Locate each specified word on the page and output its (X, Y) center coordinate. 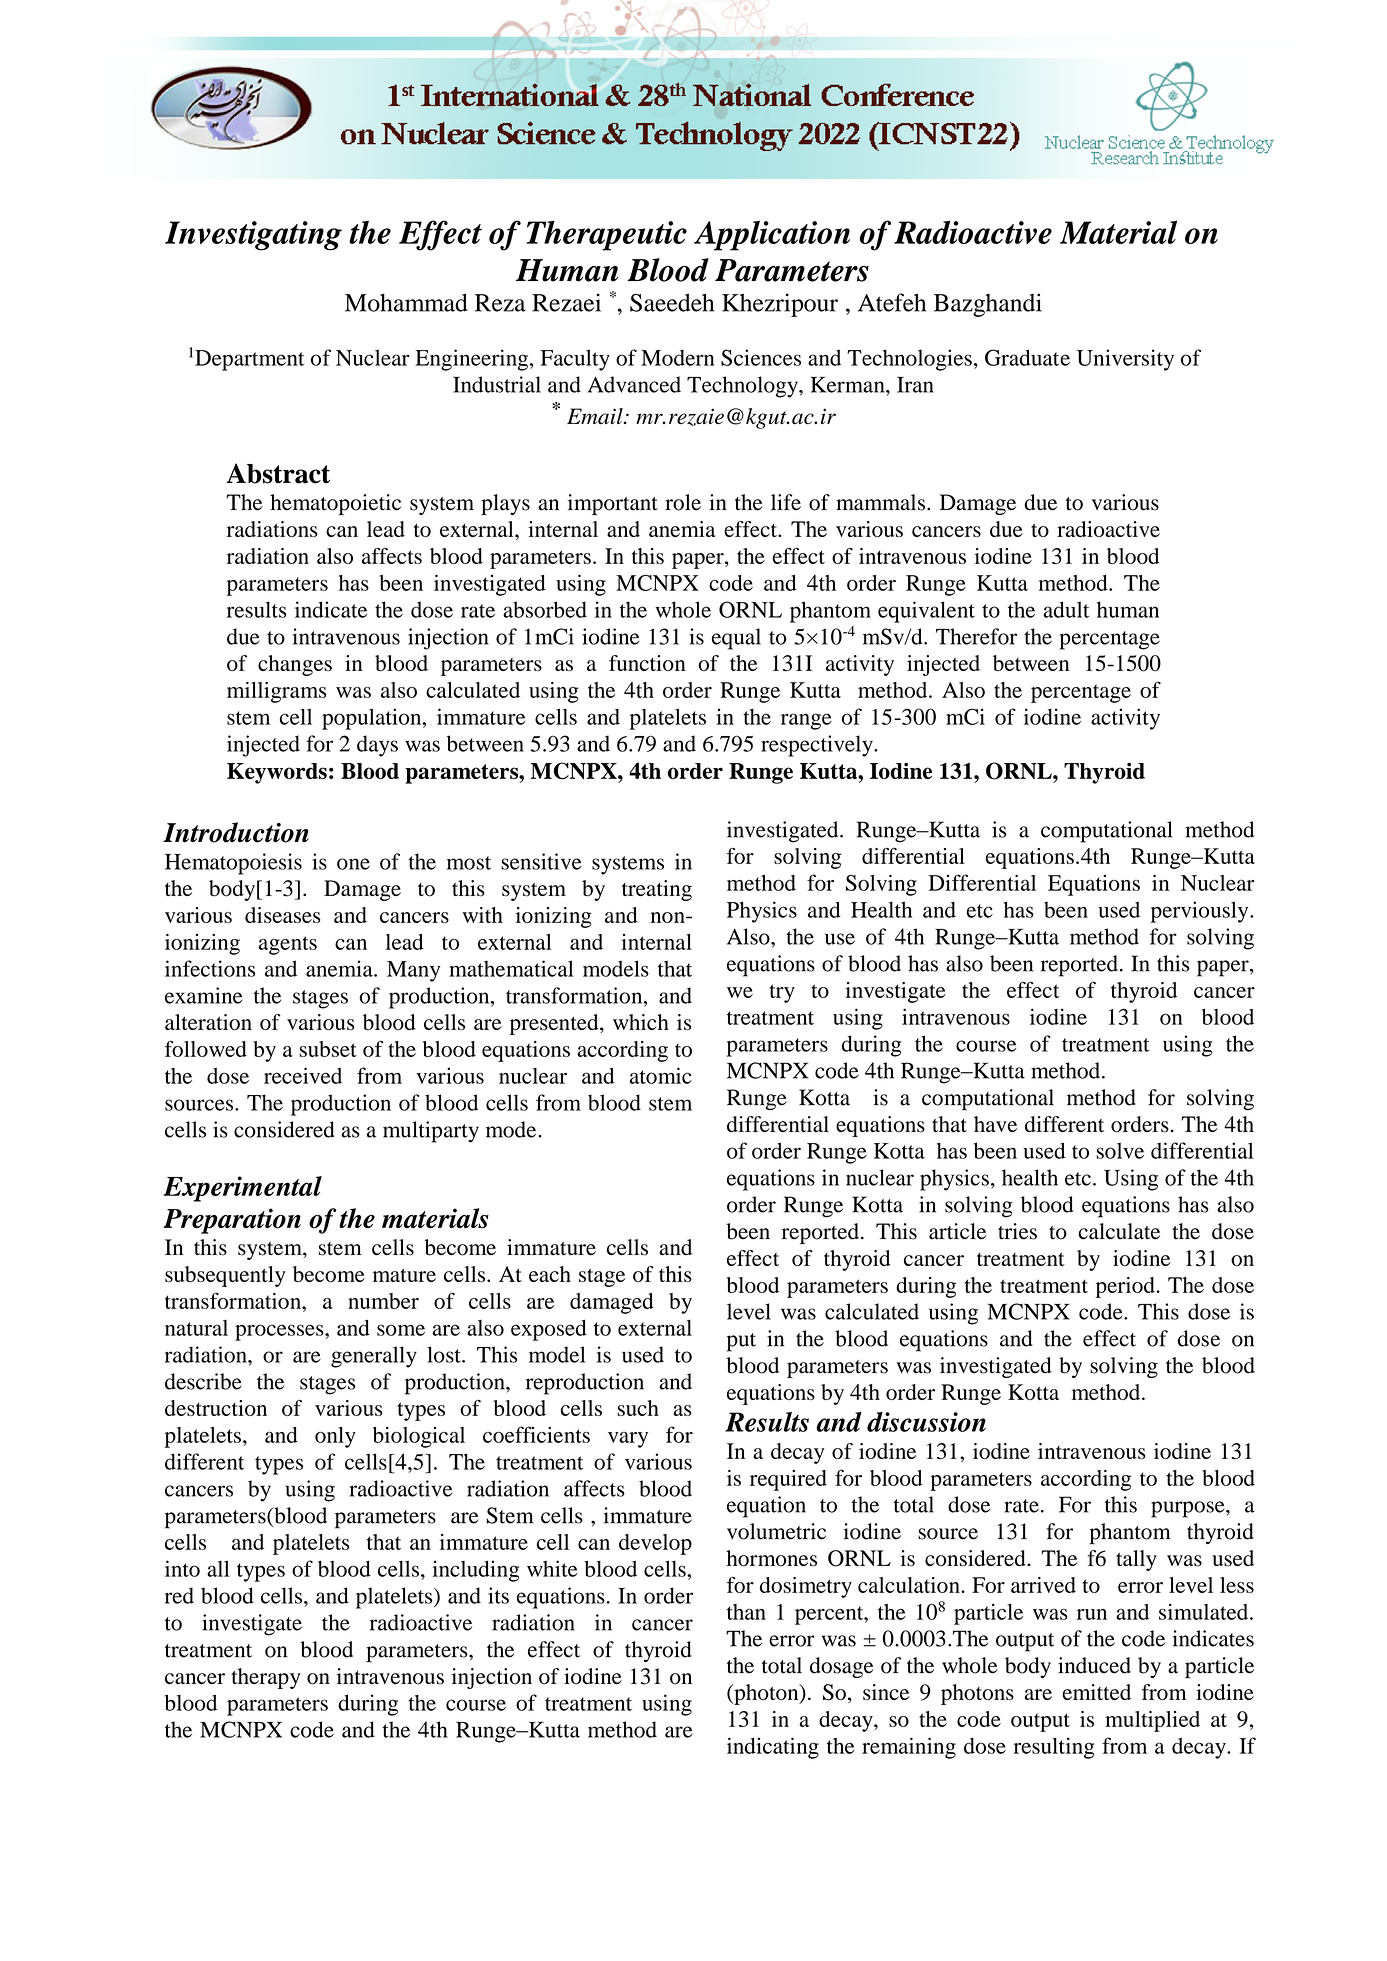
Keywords (277, 773)
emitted (1096, 1692)
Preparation (232, 1221)
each (550, 1274)
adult (1066, 609)
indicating (773, 1748)
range (806, 721)
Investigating (253, 236)
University (1125, 360)
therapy (266, 1678)
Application (772, 235)
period (1126, 1287)
